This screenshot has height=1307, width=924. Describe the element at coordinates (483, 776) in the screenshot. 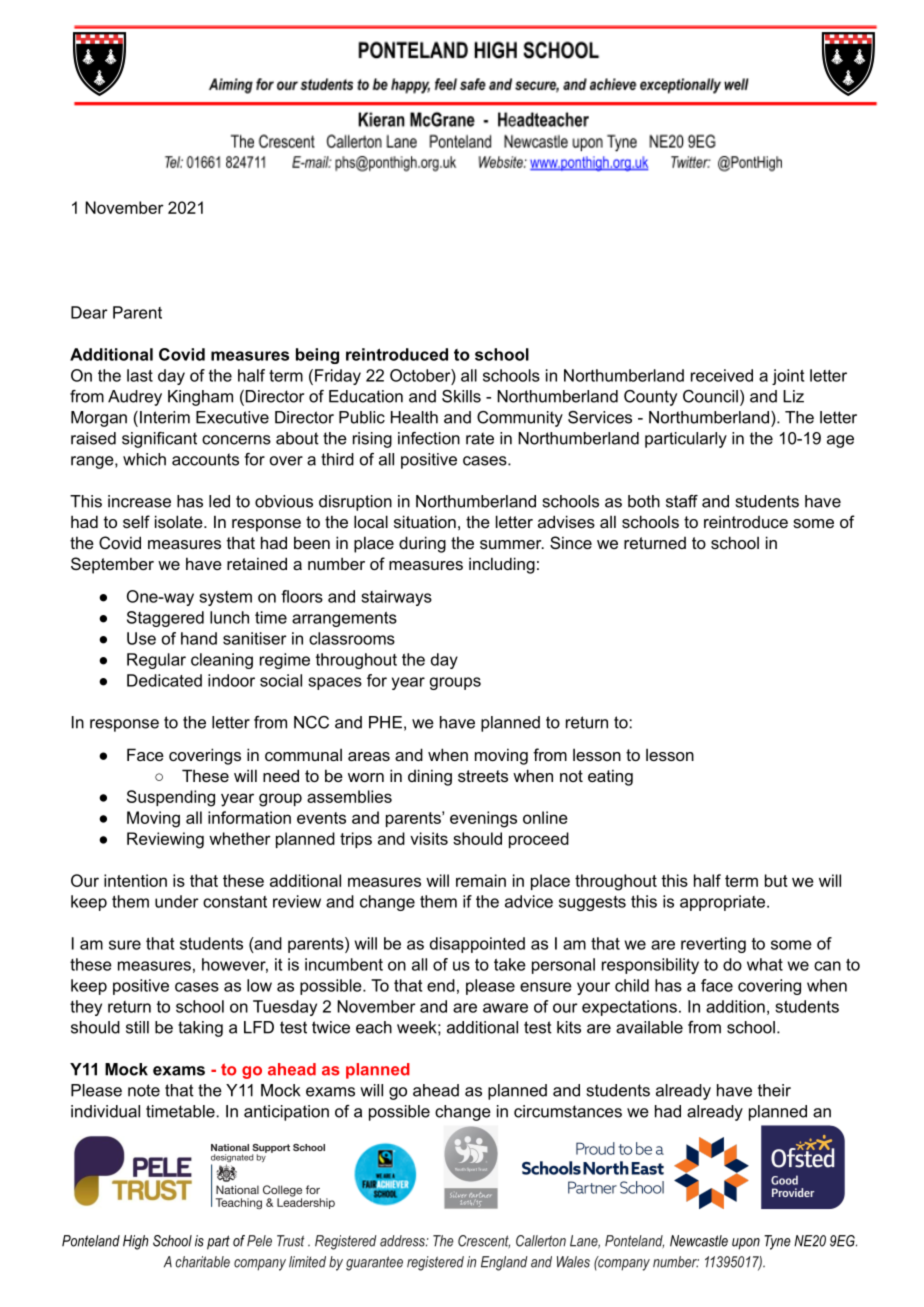

I see `streets` at that location.
